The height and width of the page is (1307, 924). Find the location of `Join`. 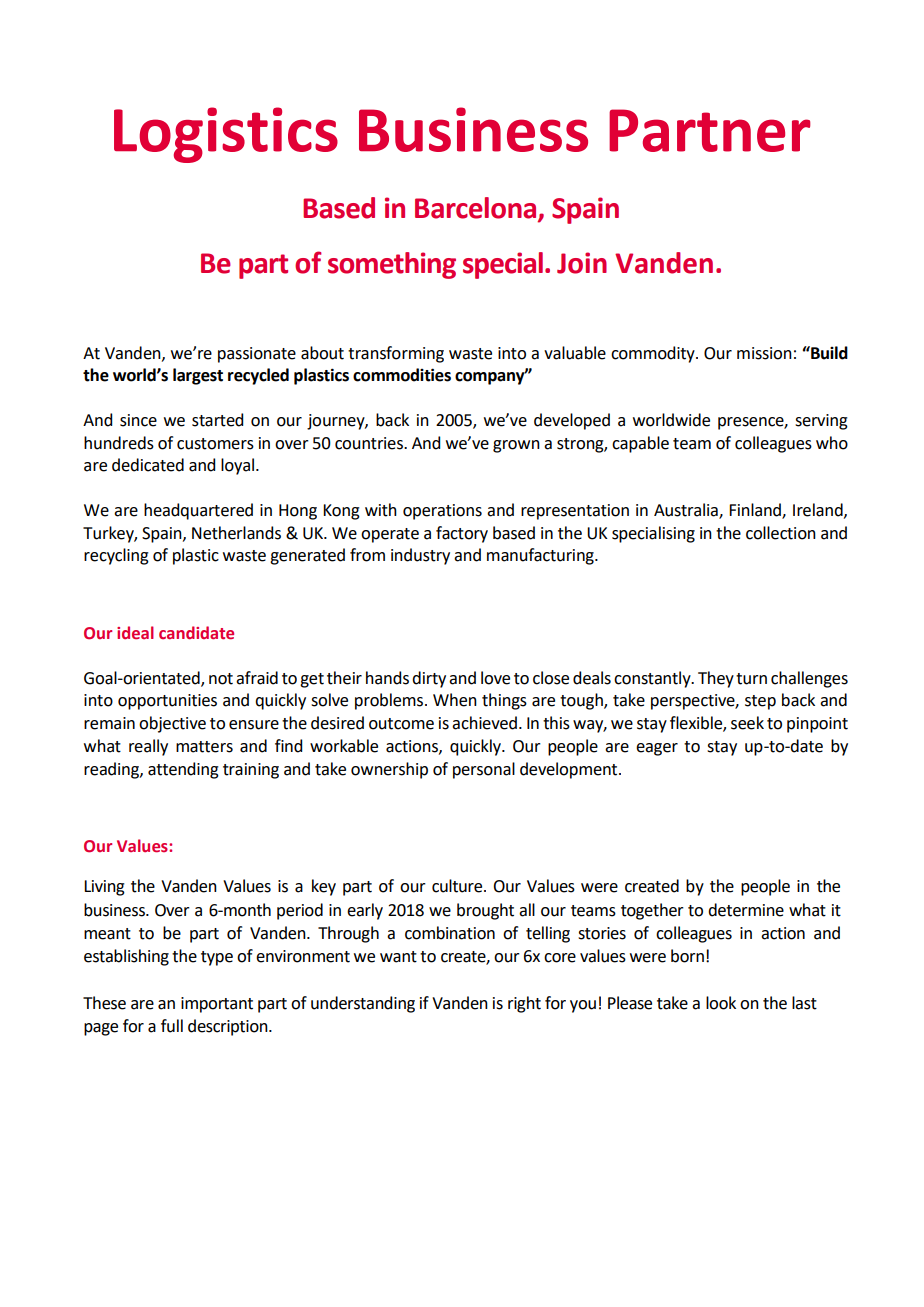

Join is located at coordinates (582, 263).
